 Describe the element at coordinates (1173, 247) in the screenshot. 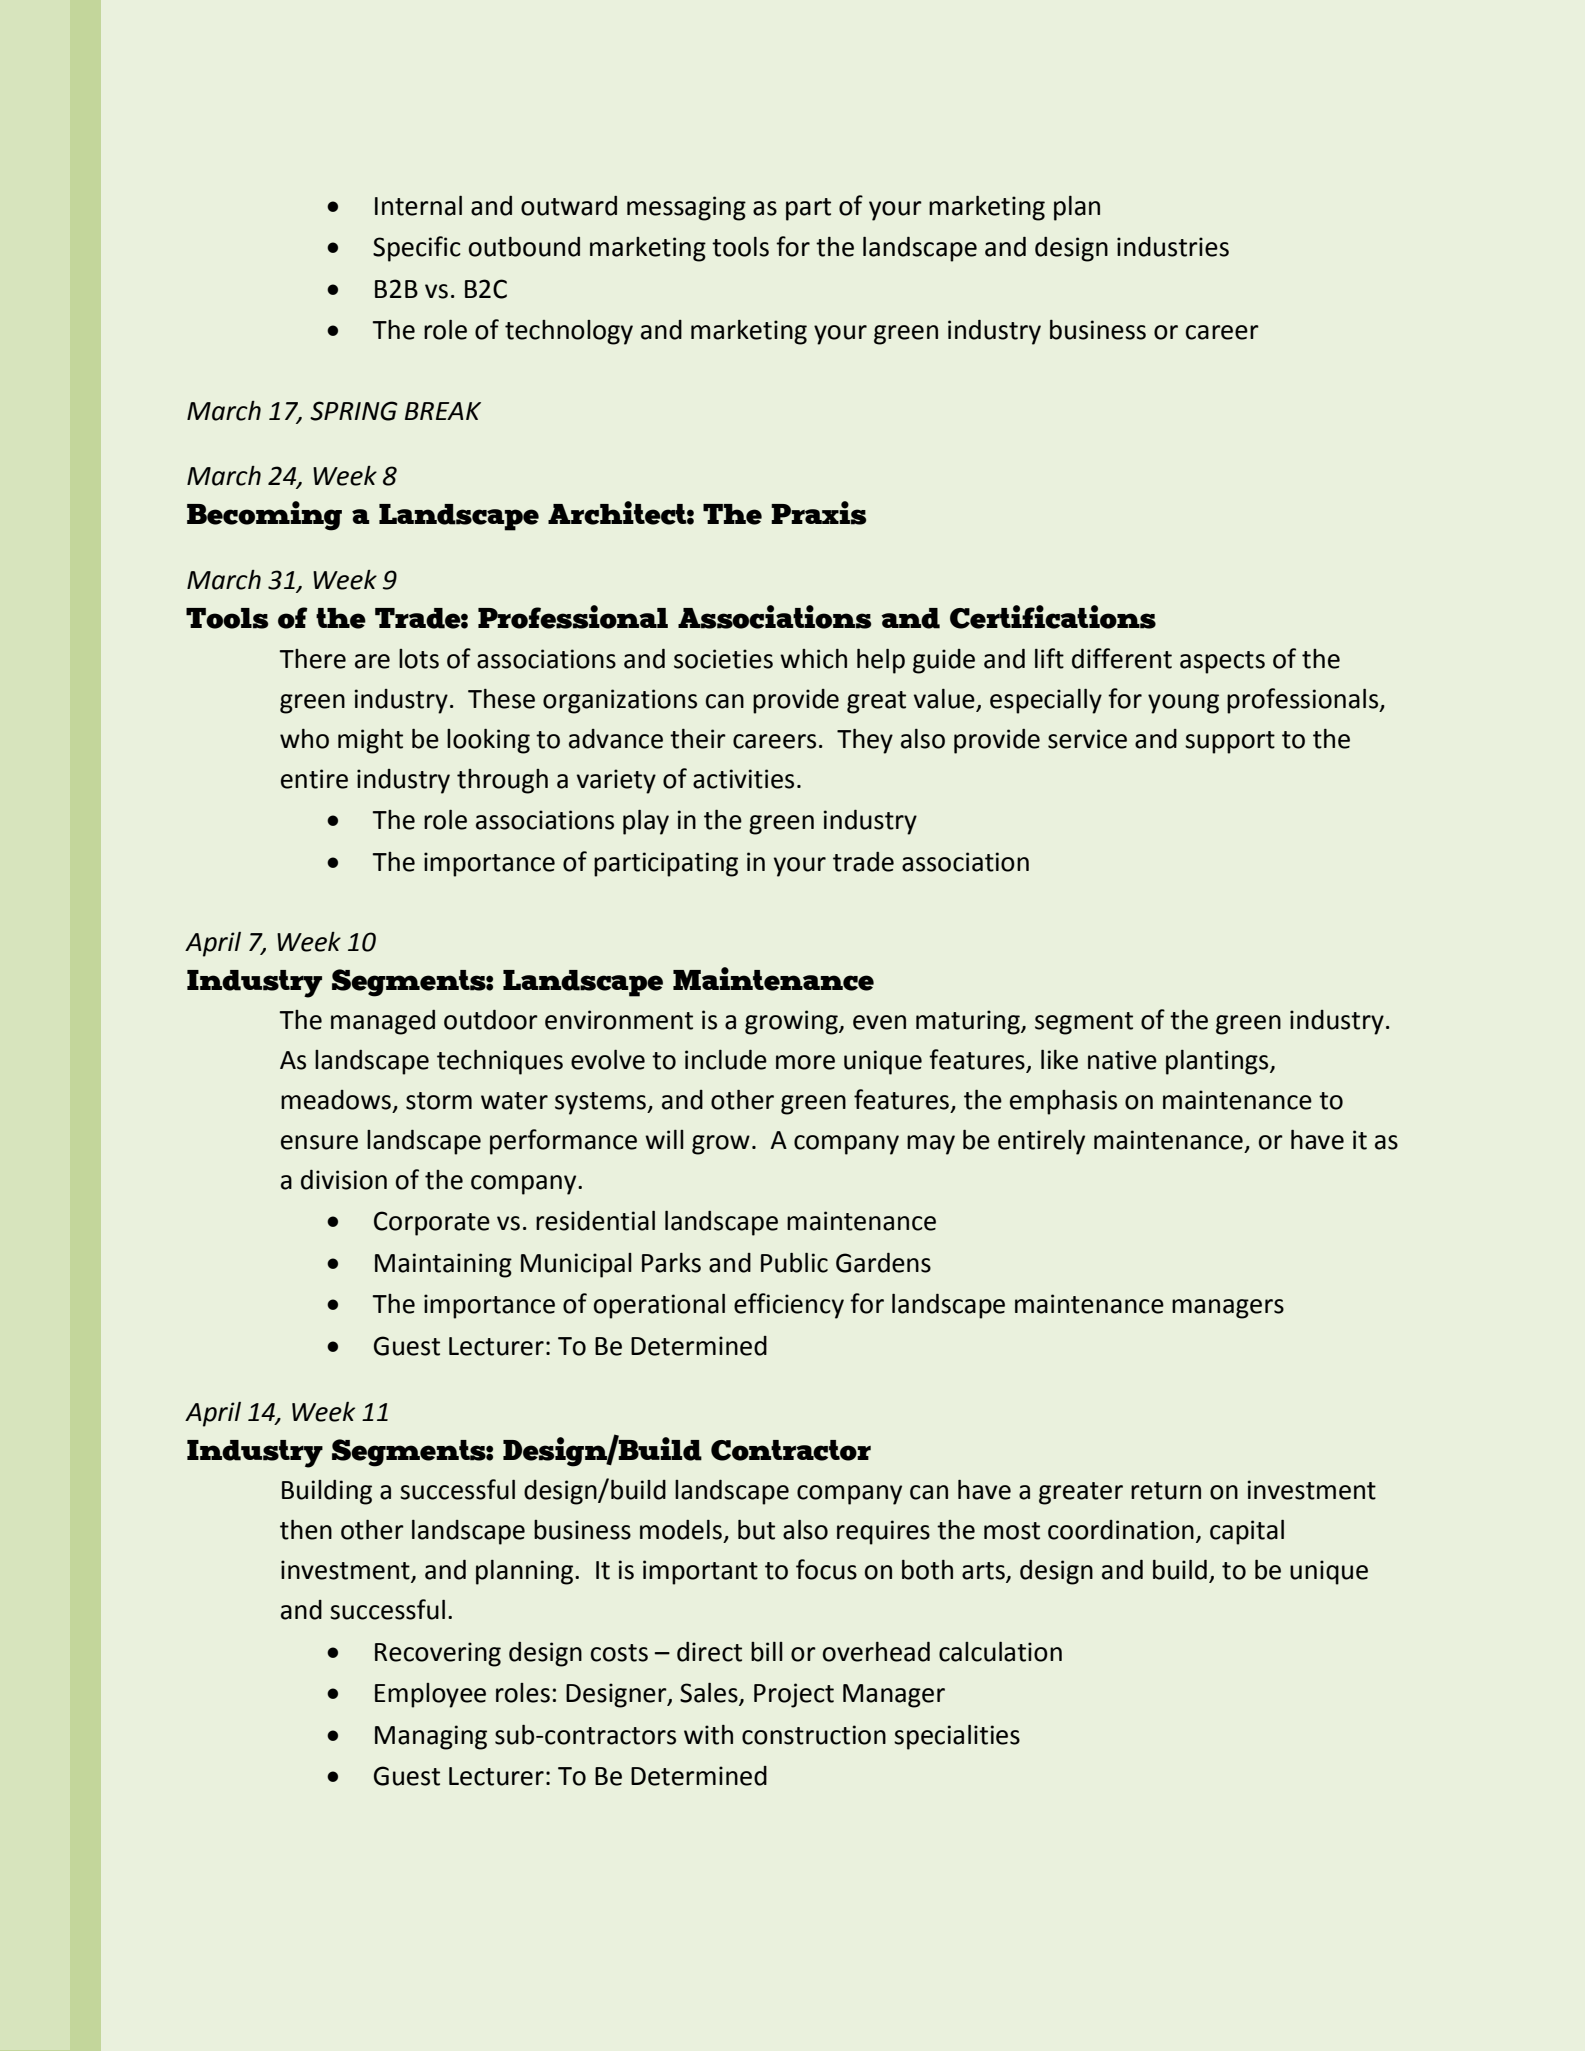

I see `industries` at that location.
